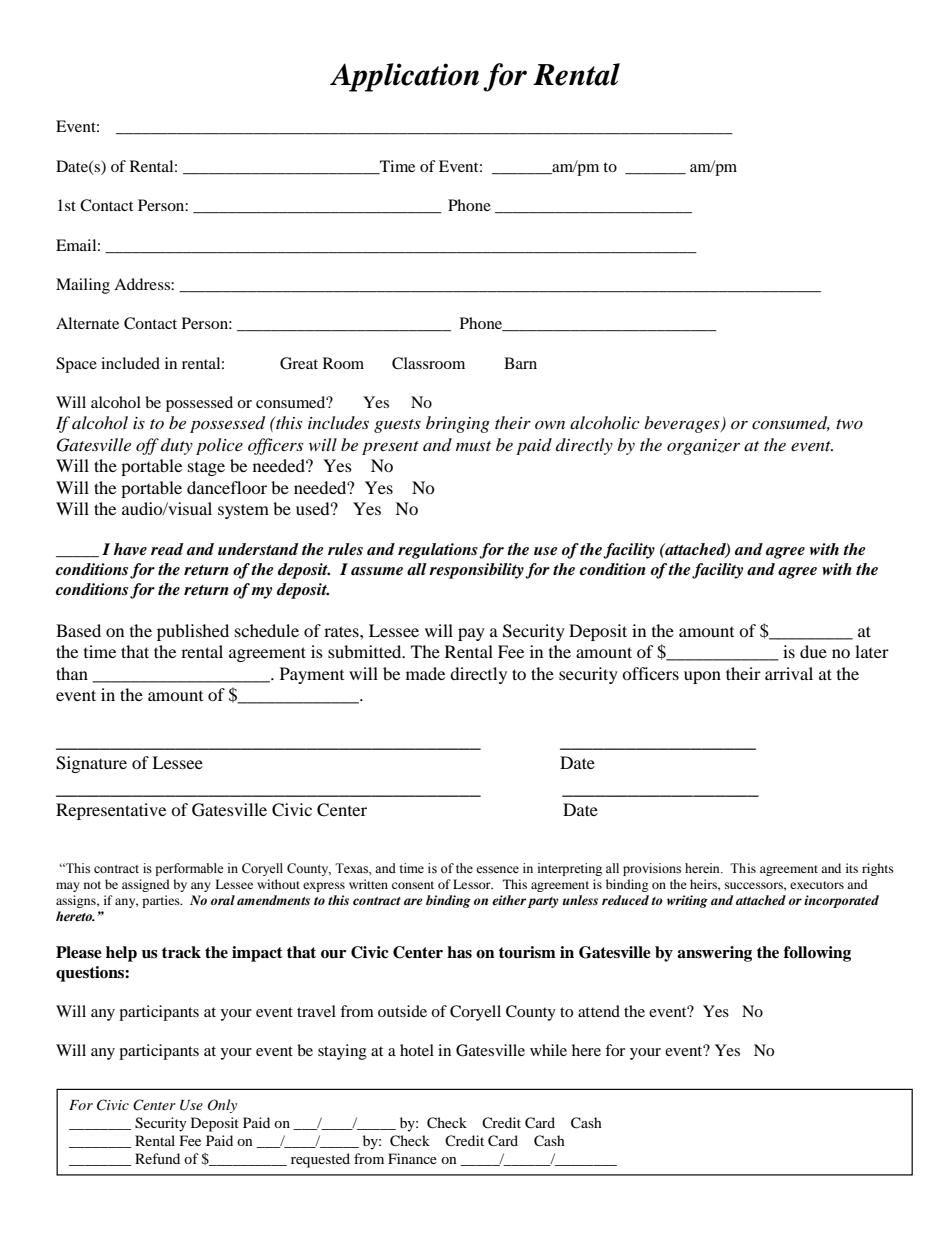 Image resolution: width=952 pixels, height=1233 pixels. What do you see at coordinates (404, 77) in the screenshot?
I see `Application` at bounding box center [404, 77].
